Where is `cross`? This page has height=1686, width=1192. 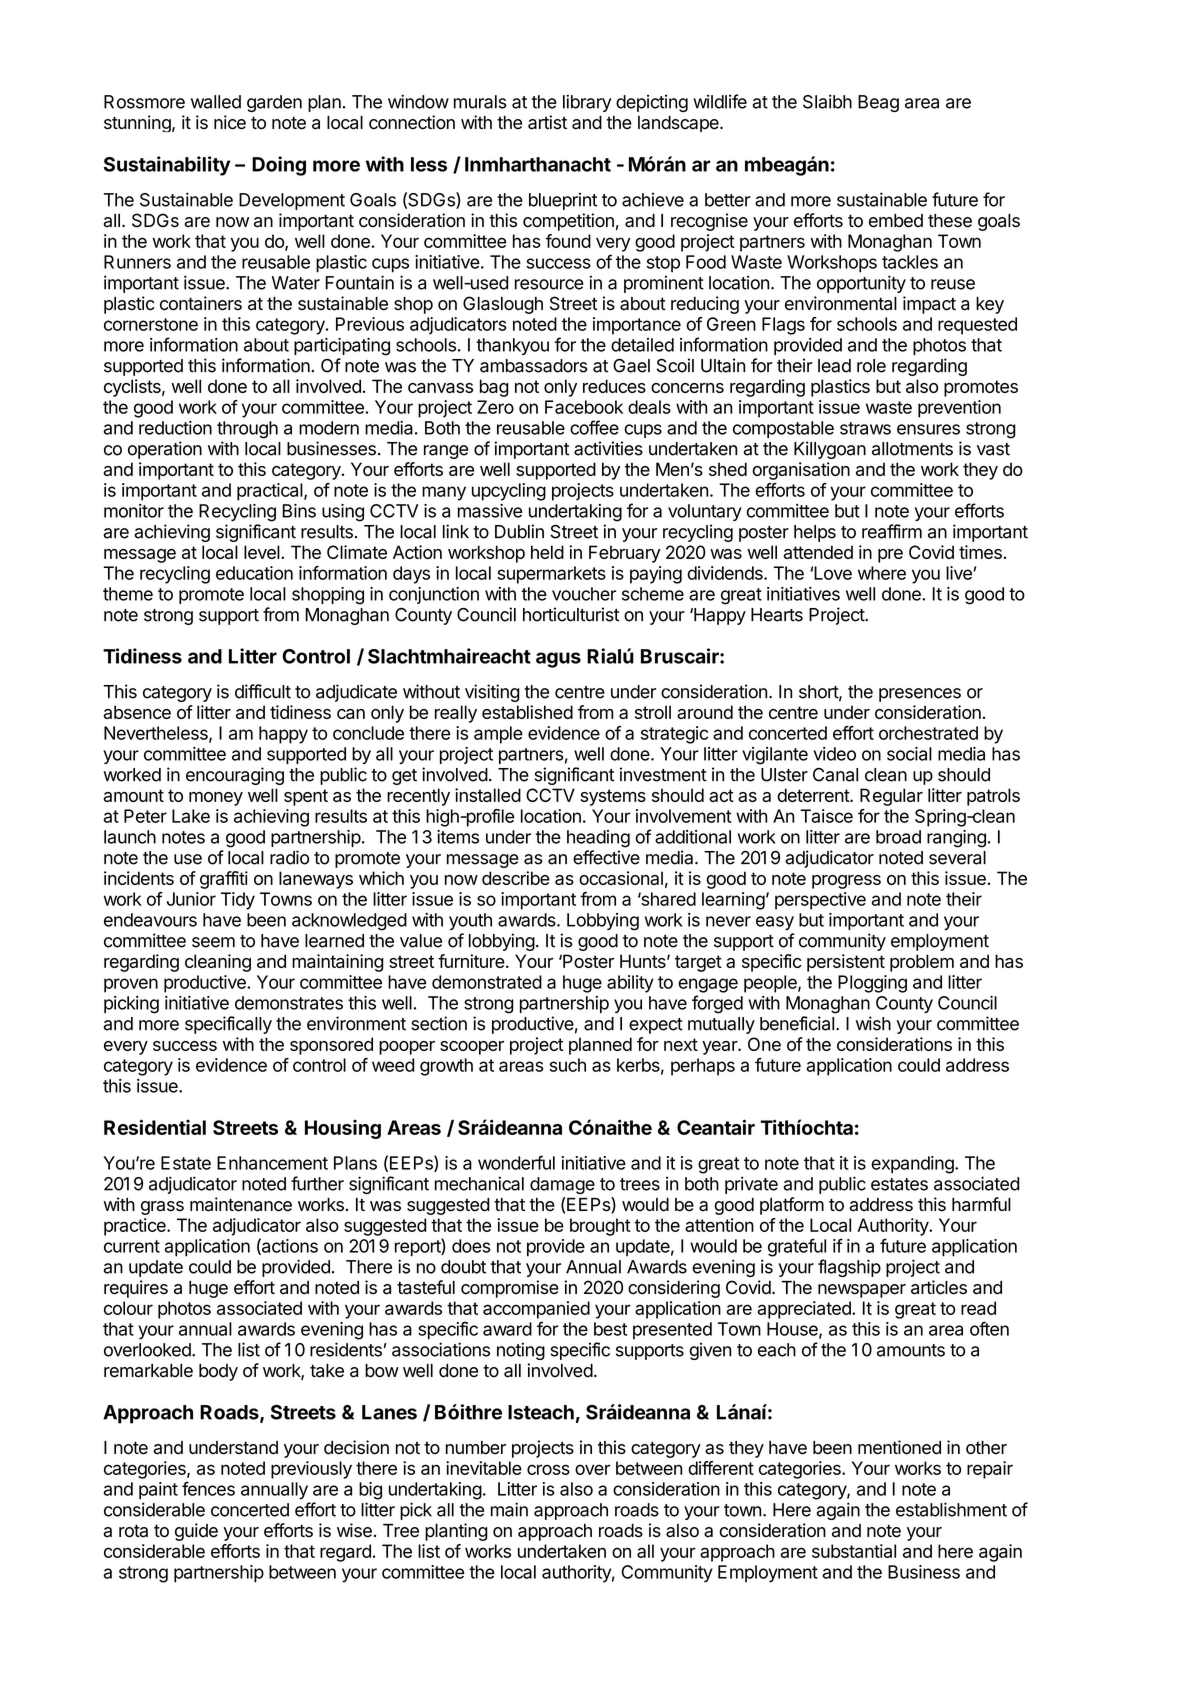
cross is located at coordinates (548, 1469).
